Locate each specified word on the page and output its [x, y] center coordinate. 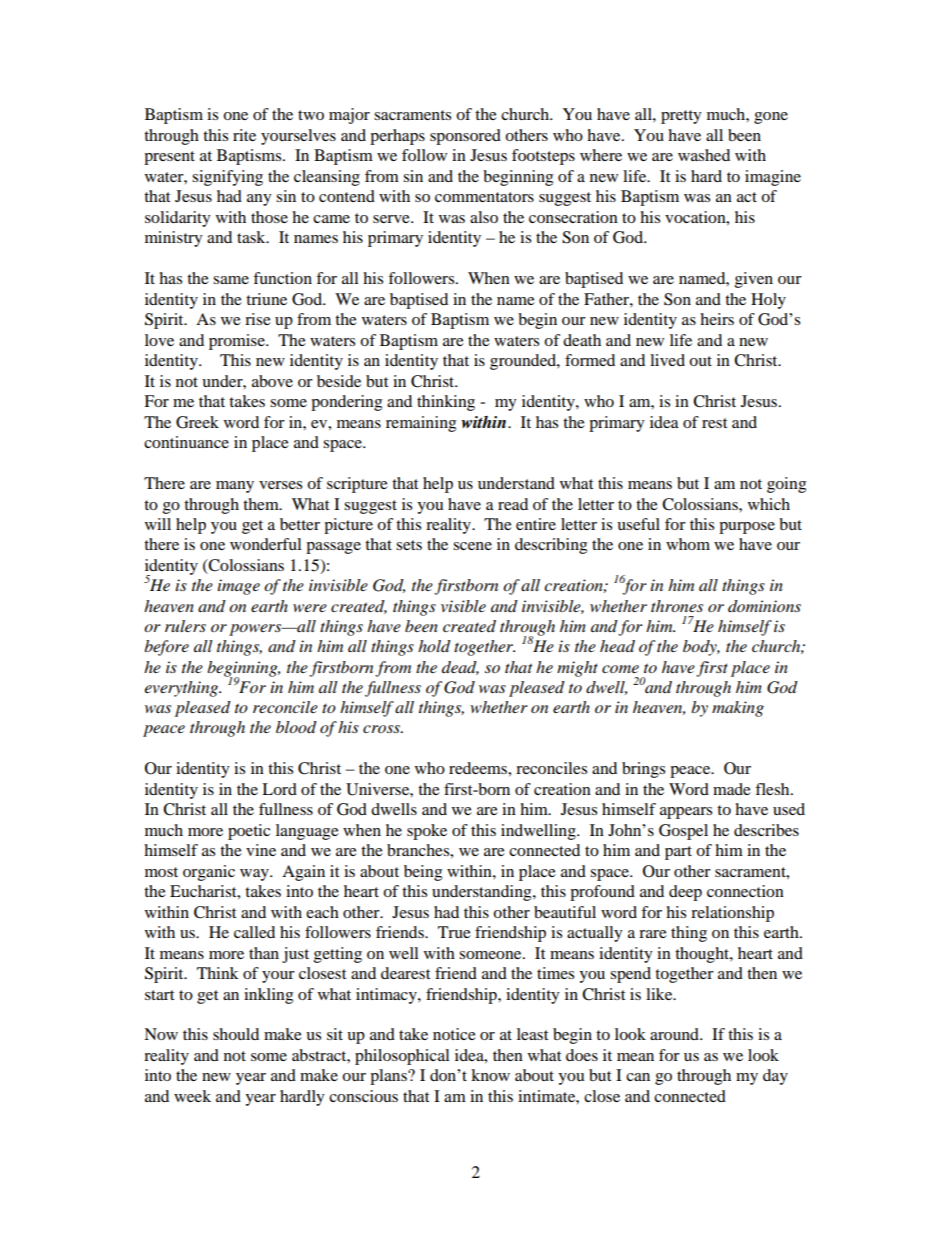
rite [244, 135]
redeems [479, 768]
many [235, 487]
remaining [421, 424]
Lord [279, 789]
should [236, 1034]
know [490, 1075]
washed [704, 155]
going [786, 485]
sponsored [465, 137]
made [732, 789]
